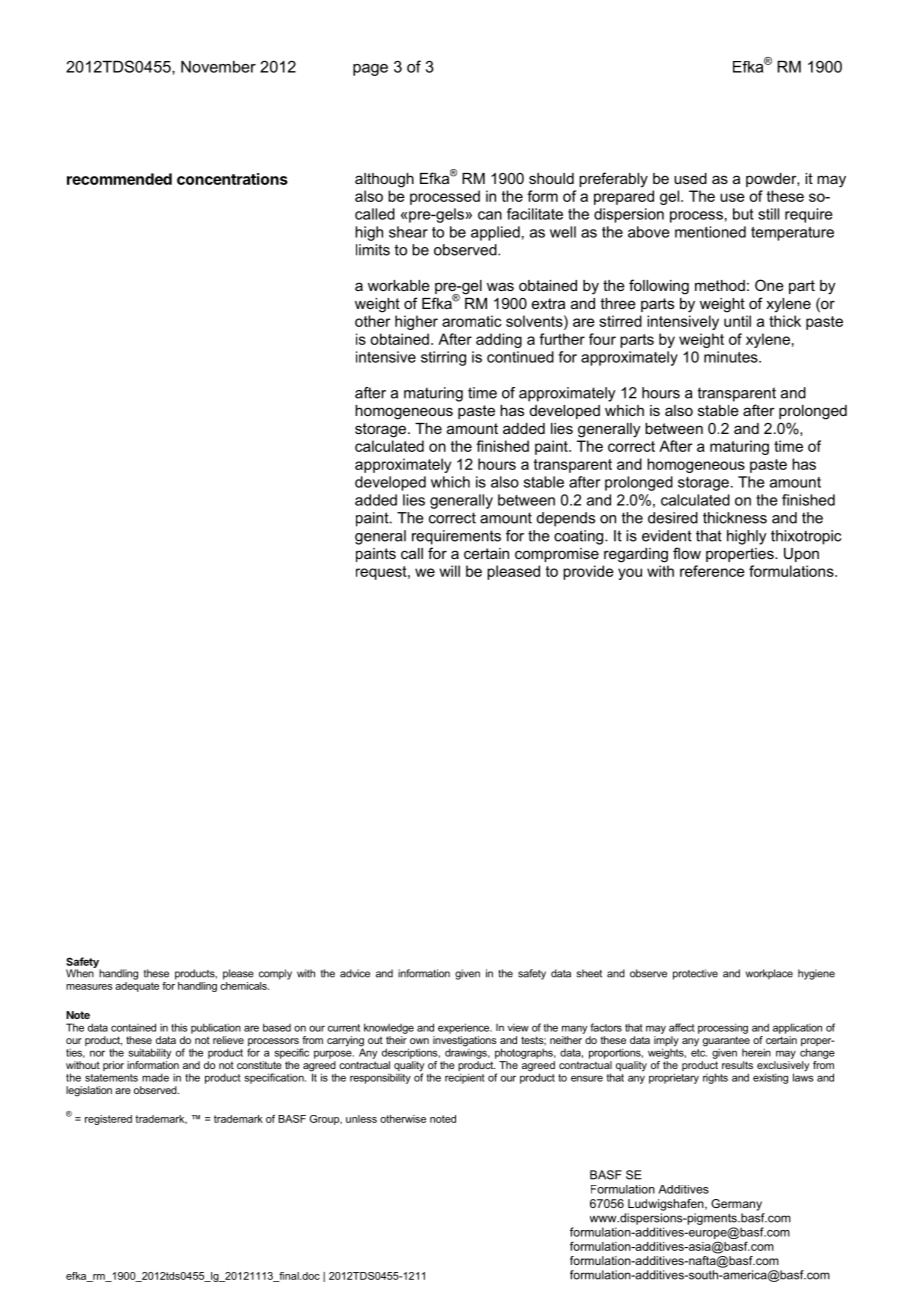 This screenshot has width=924, height=1308. Describe the element at coordinates (119, 179) in the screenshot. I see `recommended` at that location.
